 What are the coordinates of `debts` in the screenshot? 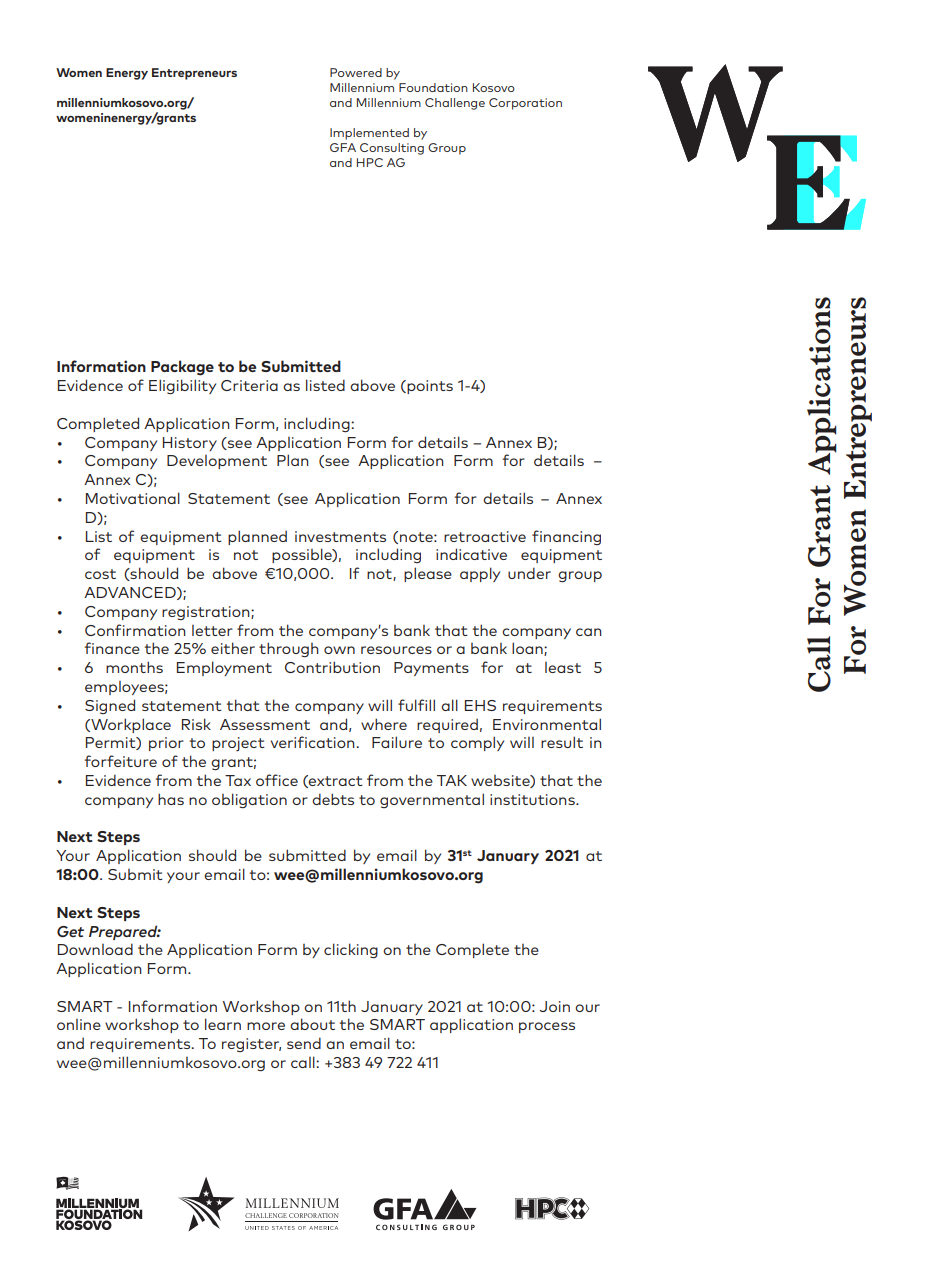 It's located at (333, 799).
